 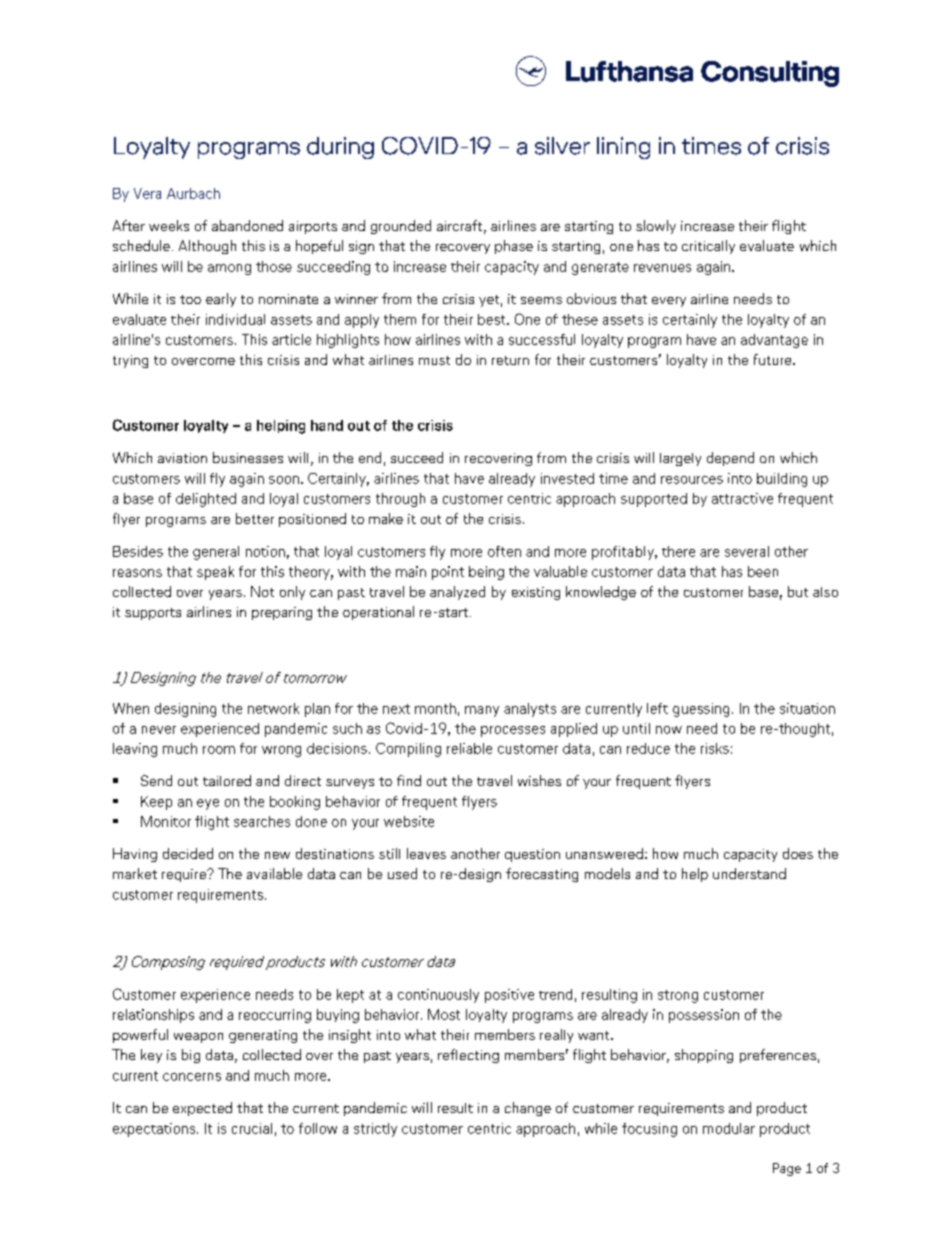 What do you see at coordinates (749, 873) in the screenshot?
I see `understand` at bounding box center [749, 873].
